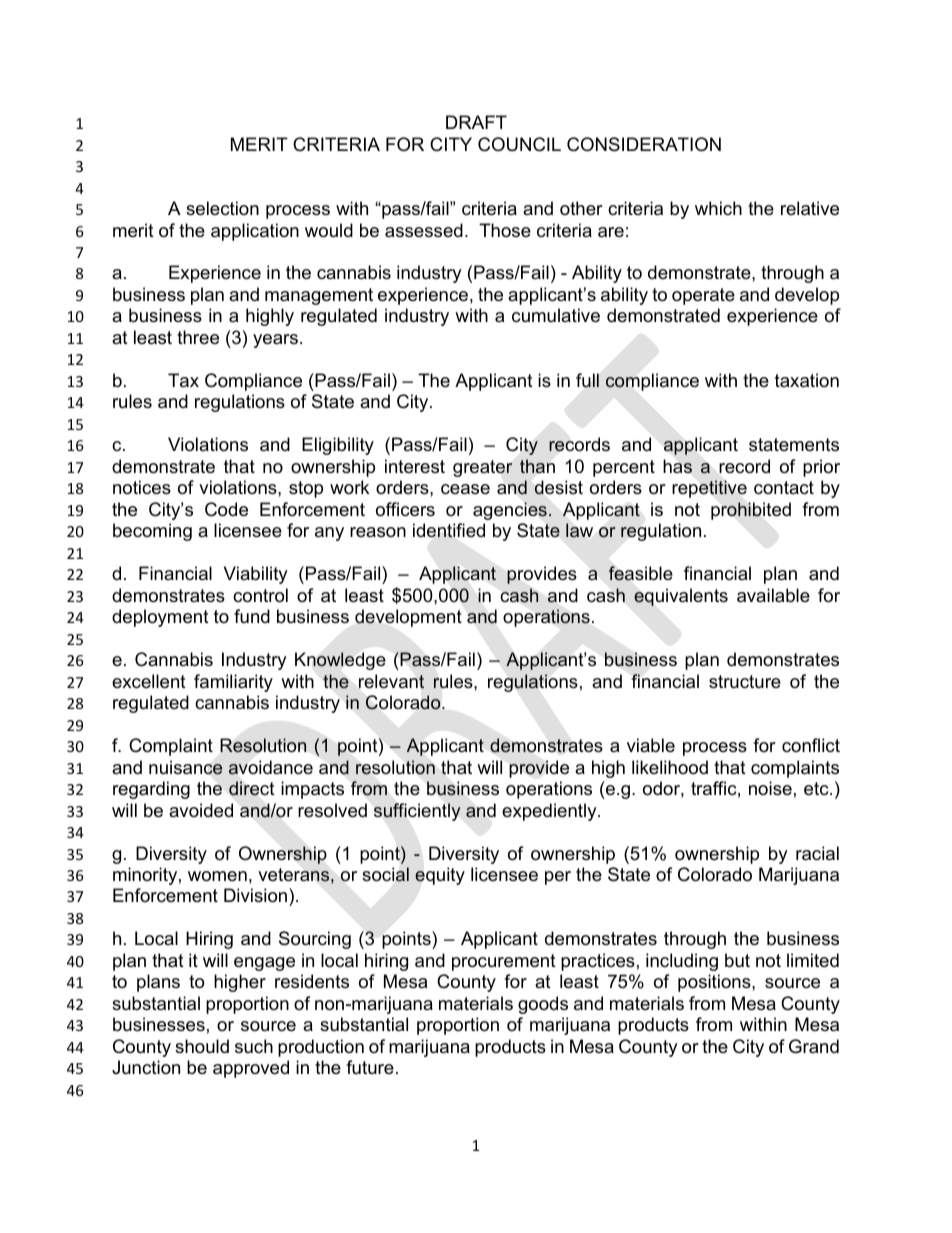 The image size is (952, 1233). I want to click on three, so click(198, 337).
